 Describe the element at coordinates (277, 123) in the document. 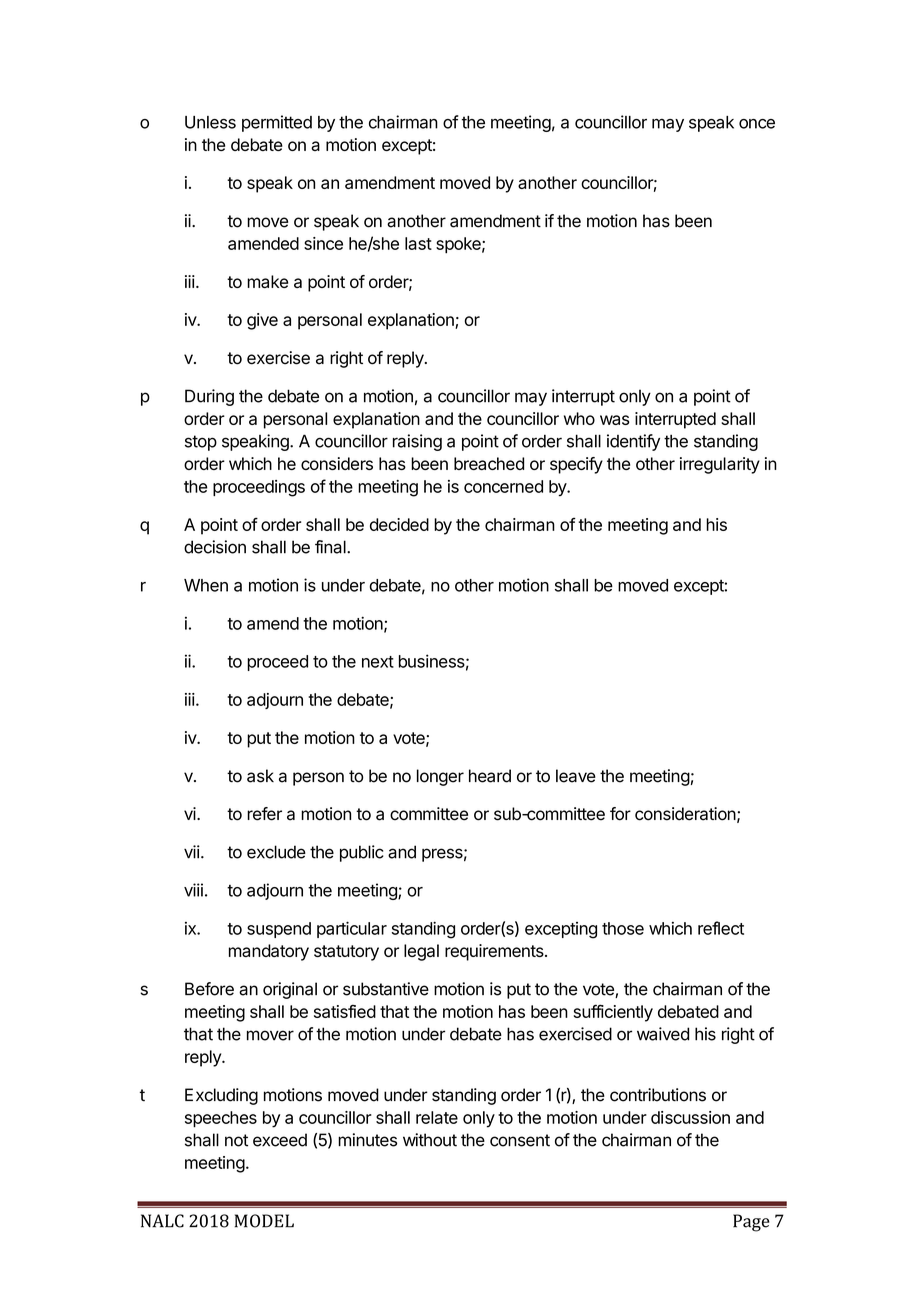

I see `permitted` at that location.
